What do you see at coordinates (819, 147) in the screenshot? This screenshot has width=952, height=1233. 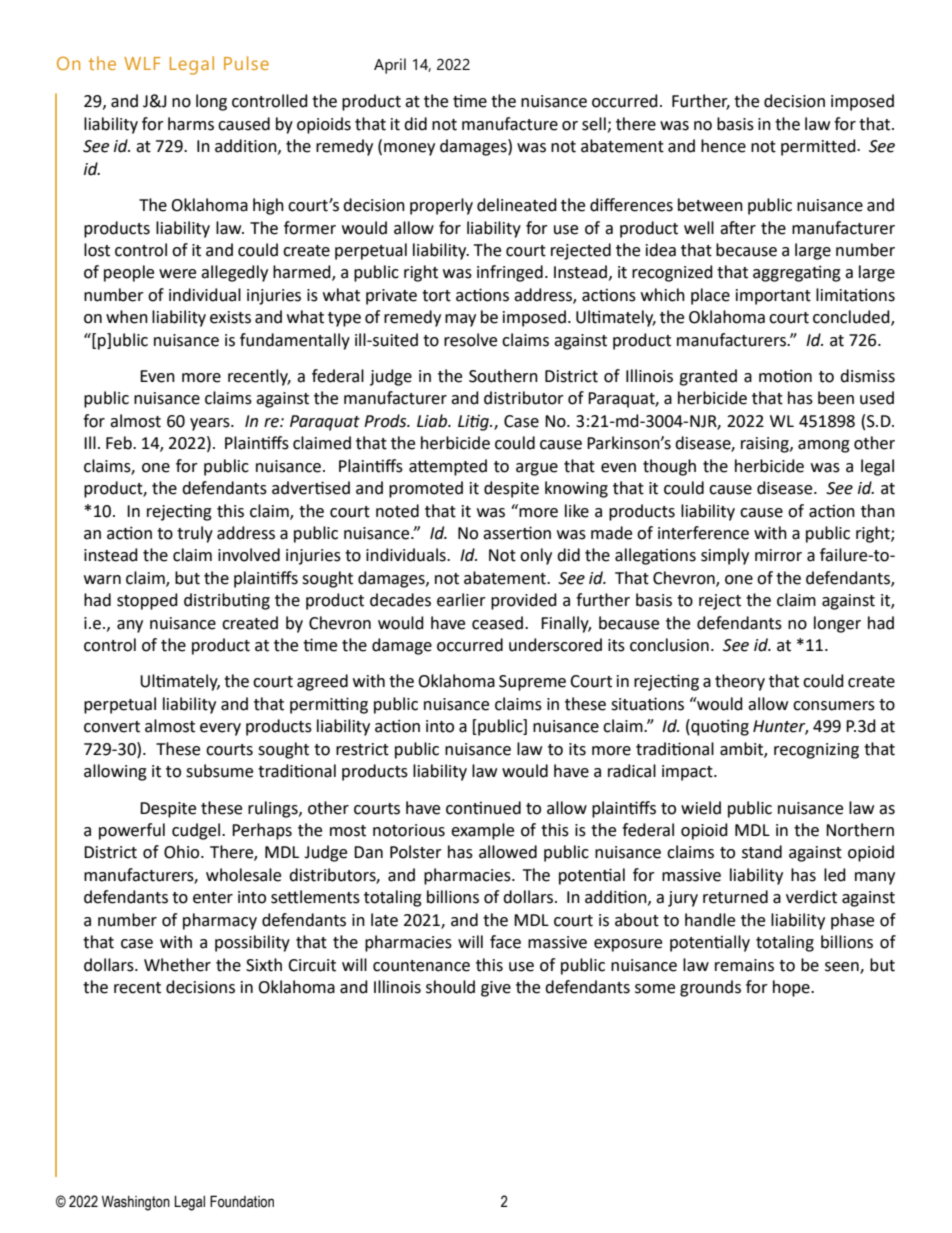 I see `permitted` at bounding box center [819, 147].
